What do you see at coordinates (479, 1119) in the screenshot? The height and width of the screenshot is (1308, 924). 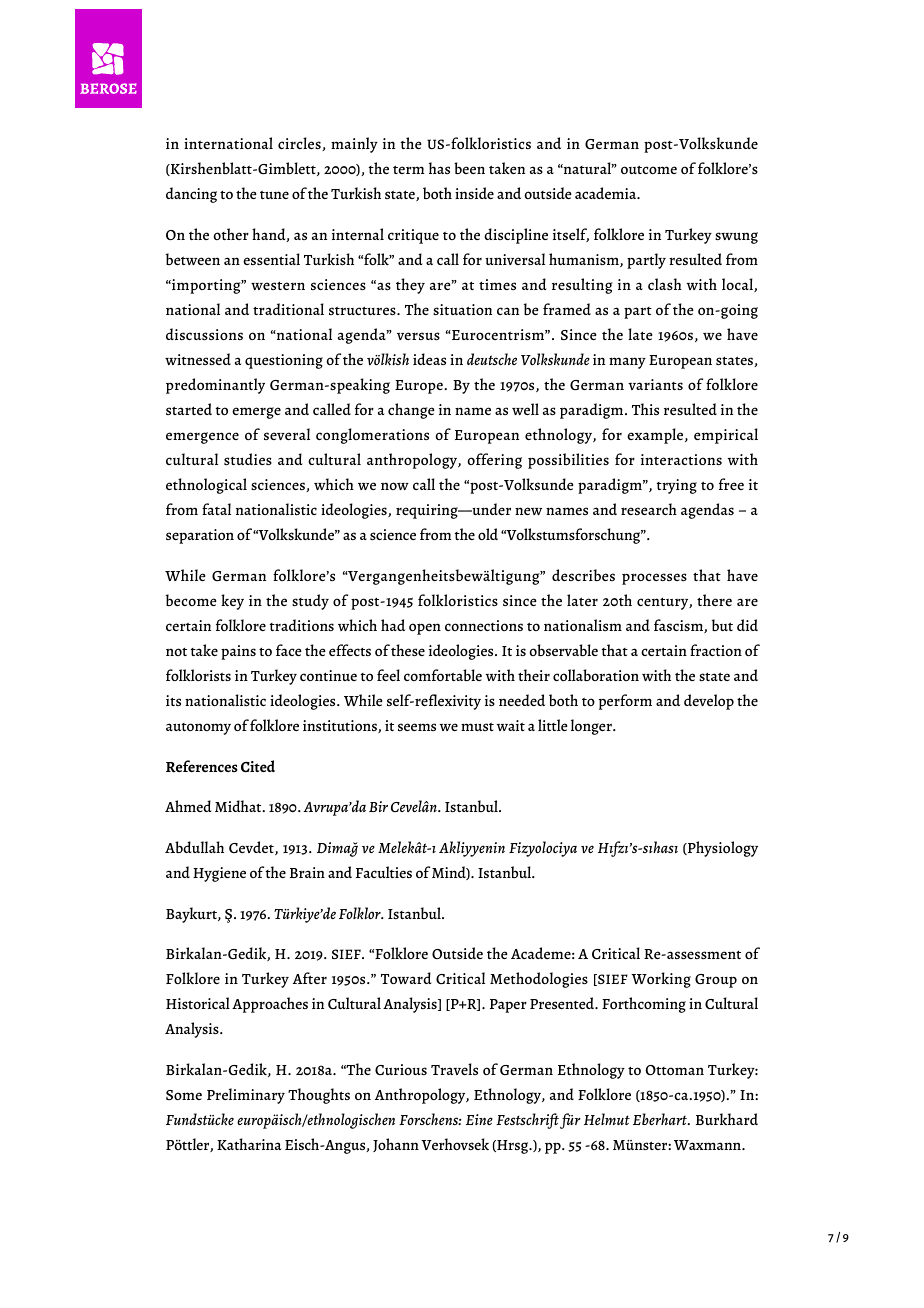 I see `Eine` at bounding box center [479, 1119].
